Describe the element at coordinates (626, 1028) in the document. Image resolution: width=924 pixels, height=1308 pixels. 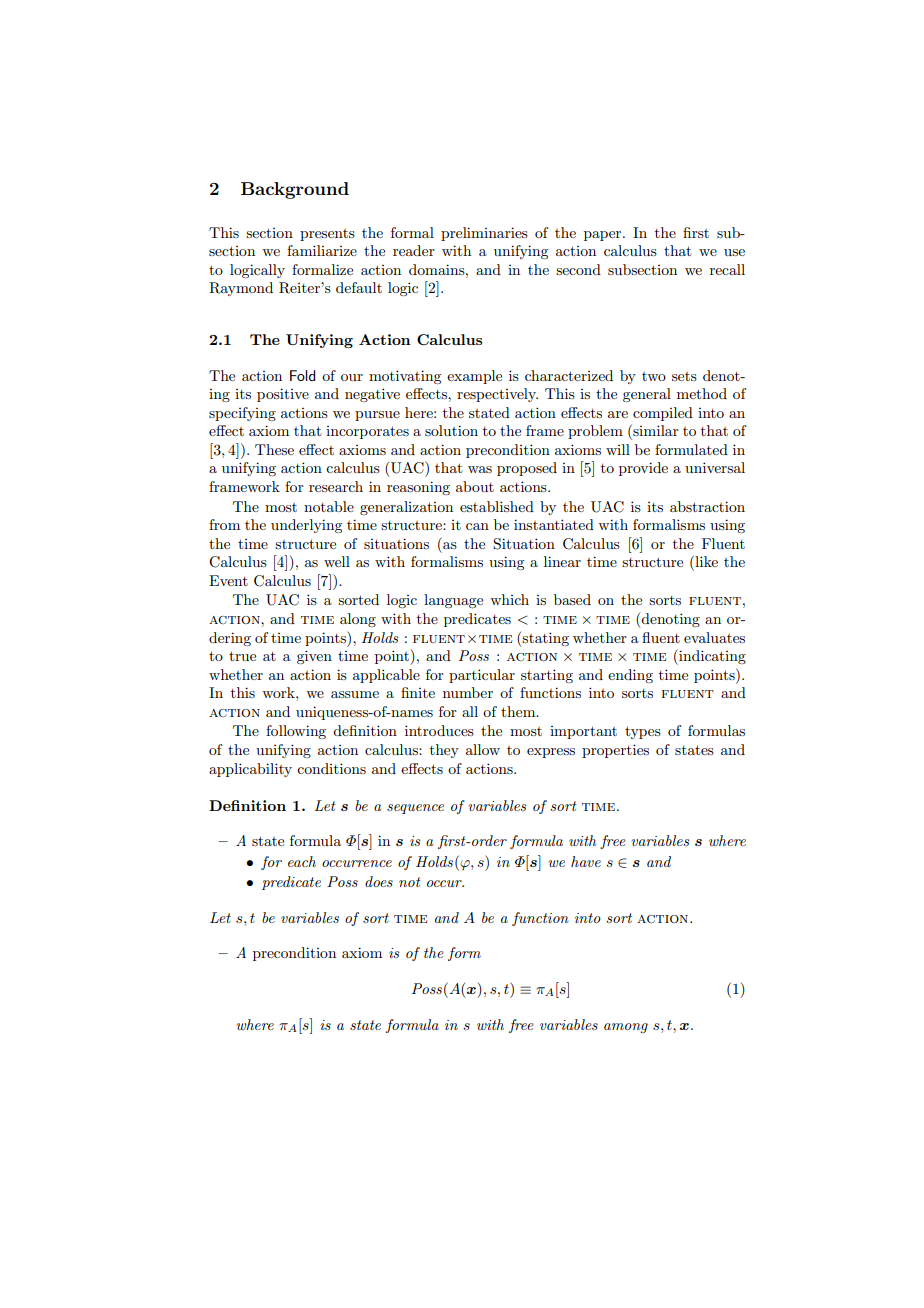
I see `among` at that location.
